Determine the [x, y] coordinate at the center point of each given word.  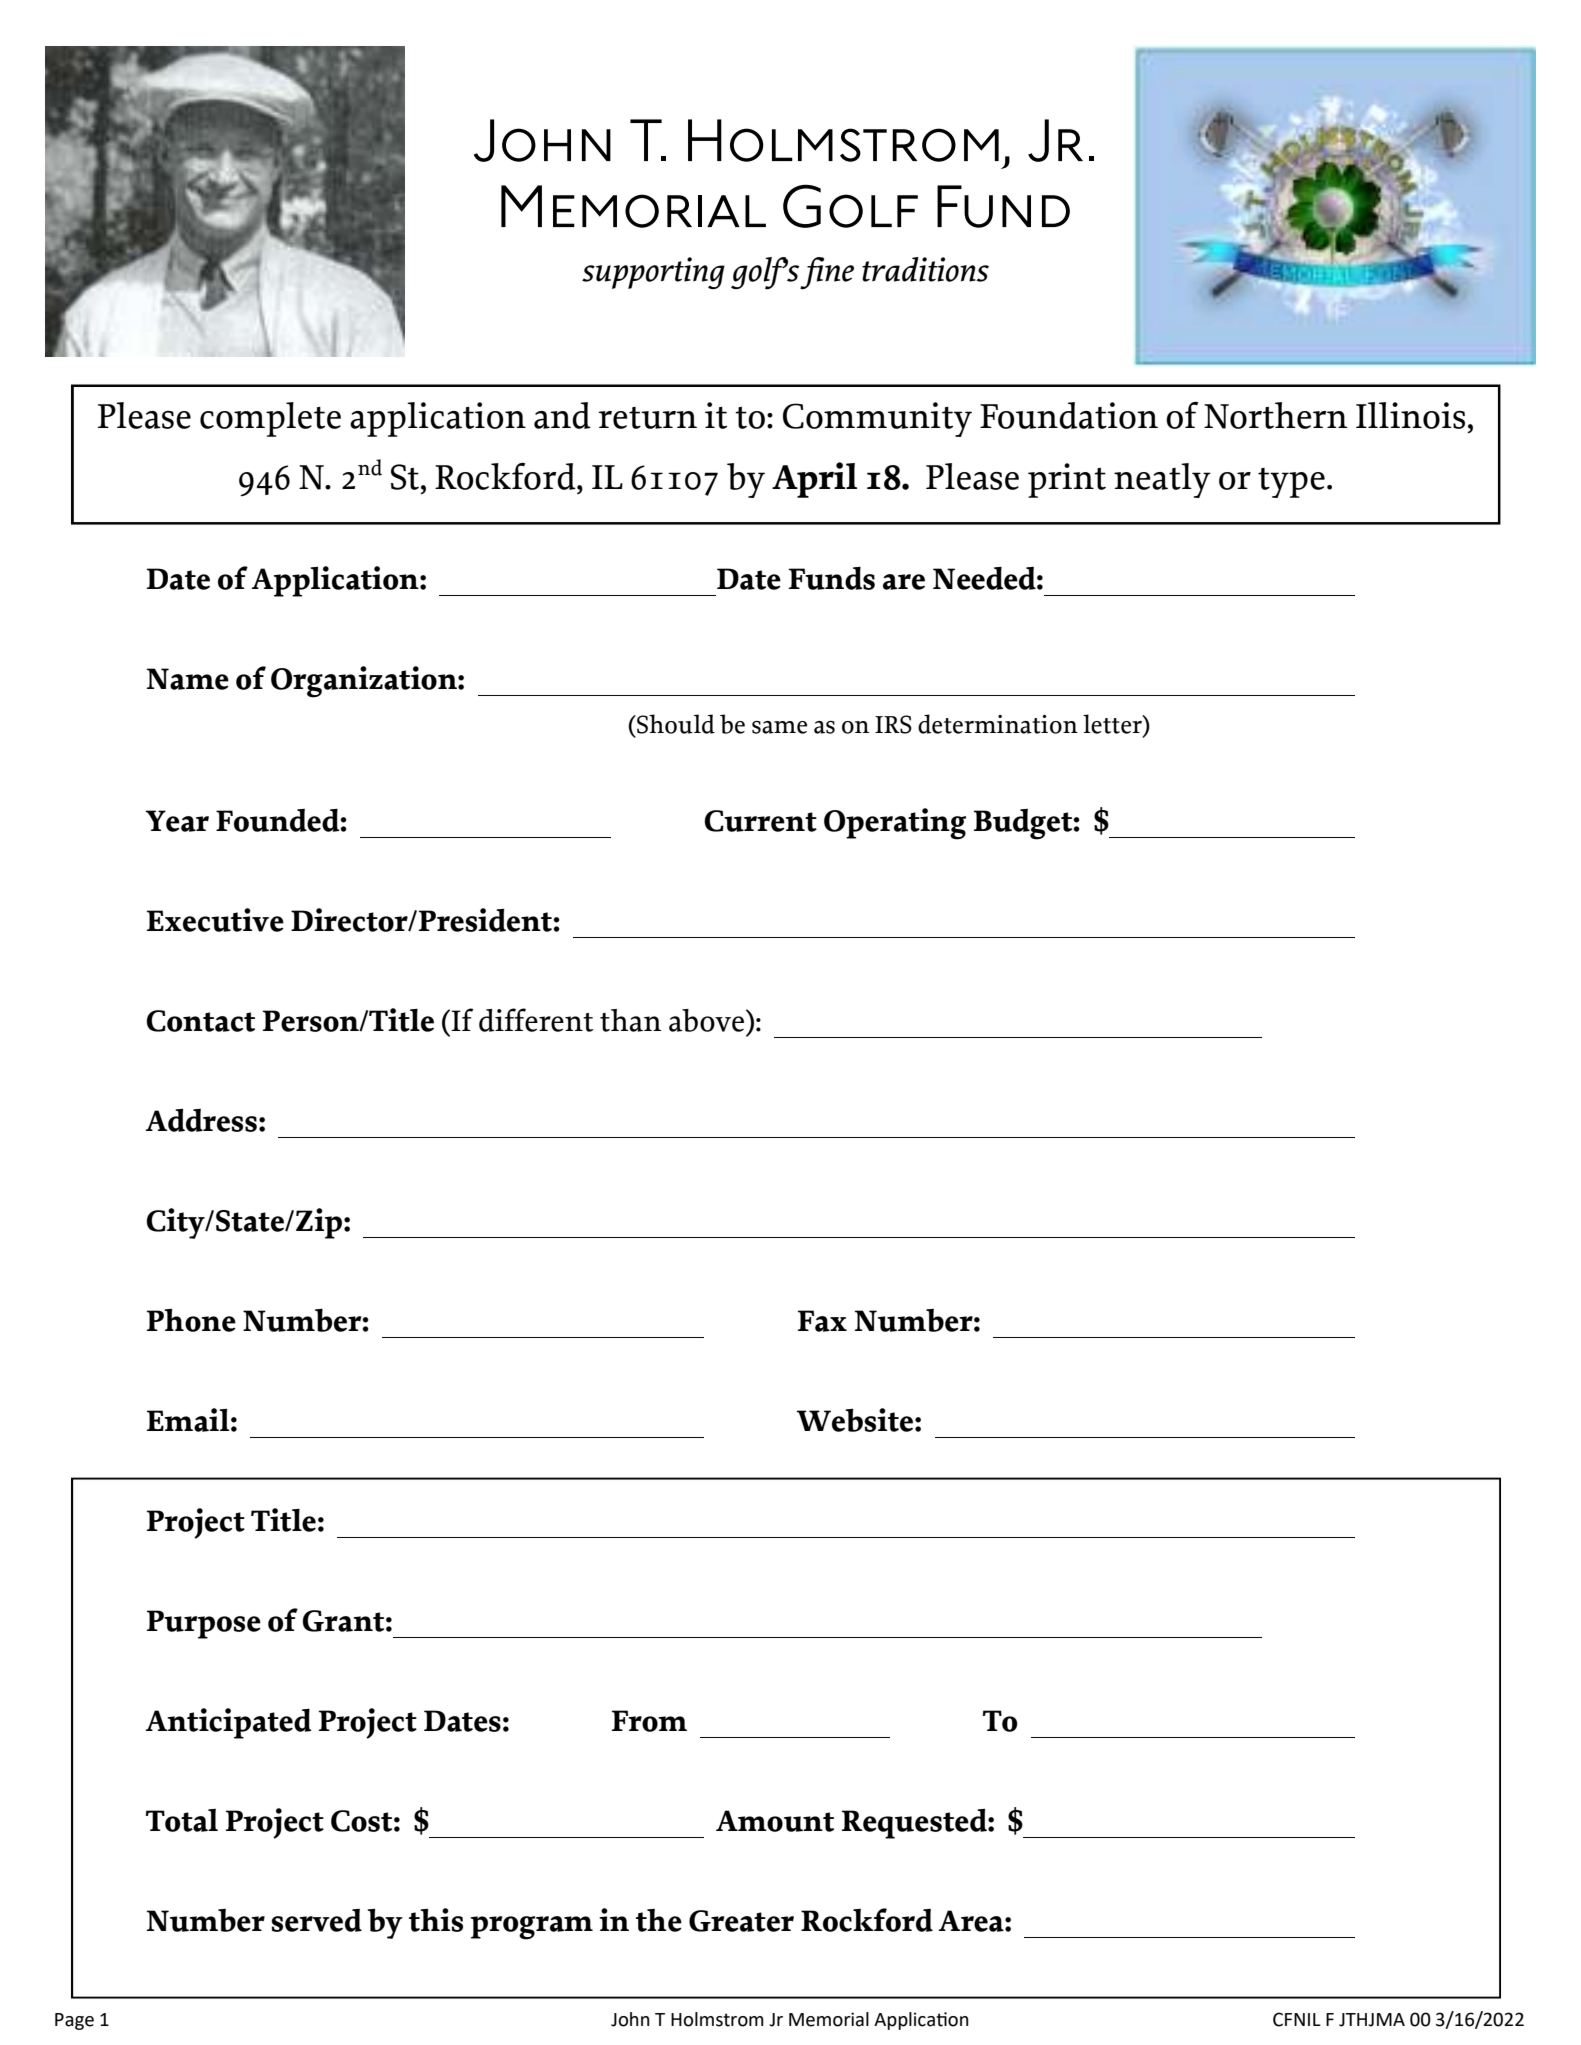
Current [760, 821]
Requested [915, 1823]
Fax [822, 1321]
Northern [1276, 415]
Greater [741, 1921]
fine [827, 273]
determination [998, 724]
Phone [191, 1320]
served [316, 1920]
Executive [215, 920]
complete [270, 419]
